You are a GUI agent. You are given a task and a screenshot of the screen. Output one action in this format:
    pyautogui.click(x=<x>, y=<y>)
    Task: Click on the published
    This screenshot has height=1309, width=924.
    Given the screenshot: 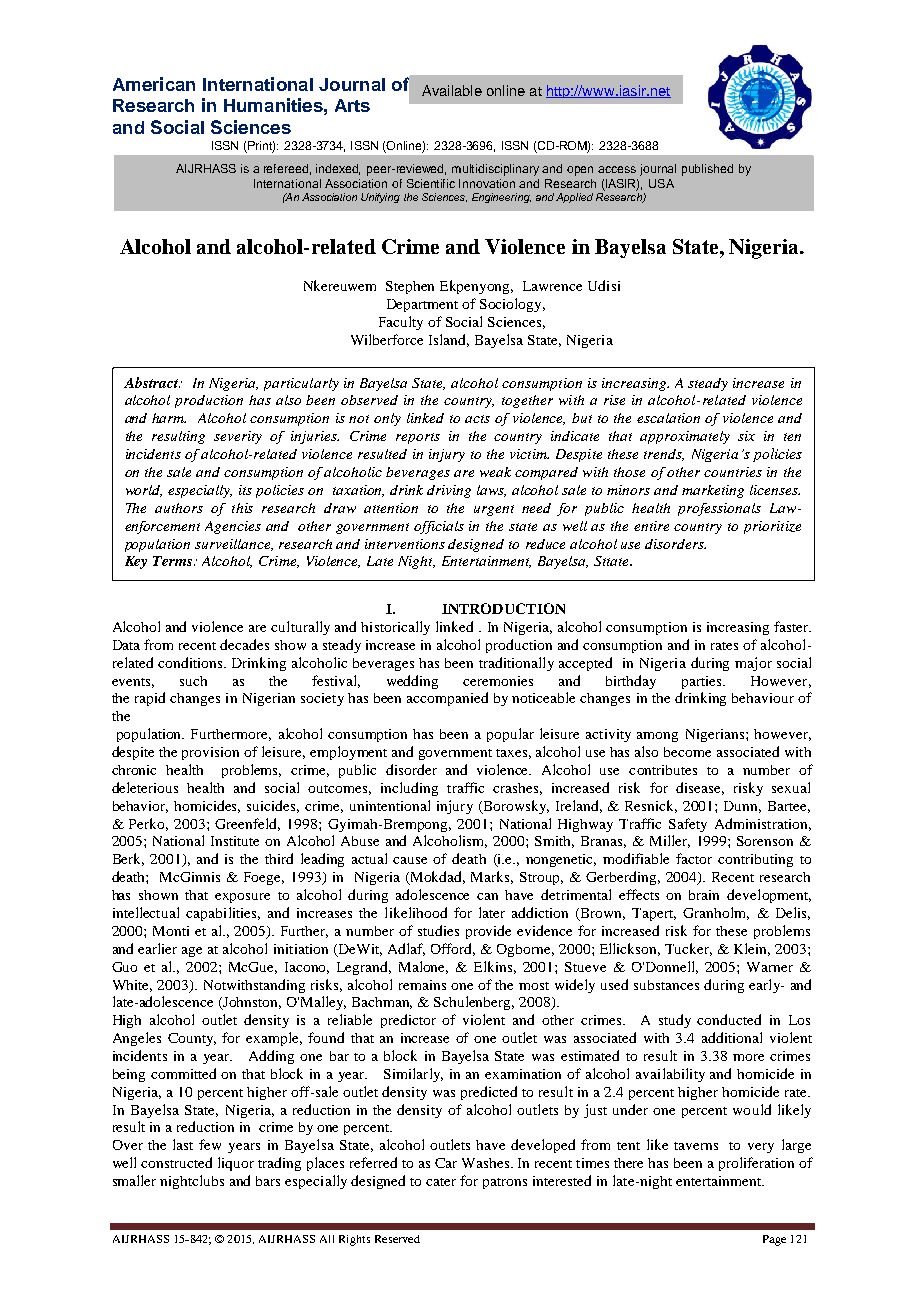 What is the action you would take?
    pyautogui.click(x=707, y=170)
